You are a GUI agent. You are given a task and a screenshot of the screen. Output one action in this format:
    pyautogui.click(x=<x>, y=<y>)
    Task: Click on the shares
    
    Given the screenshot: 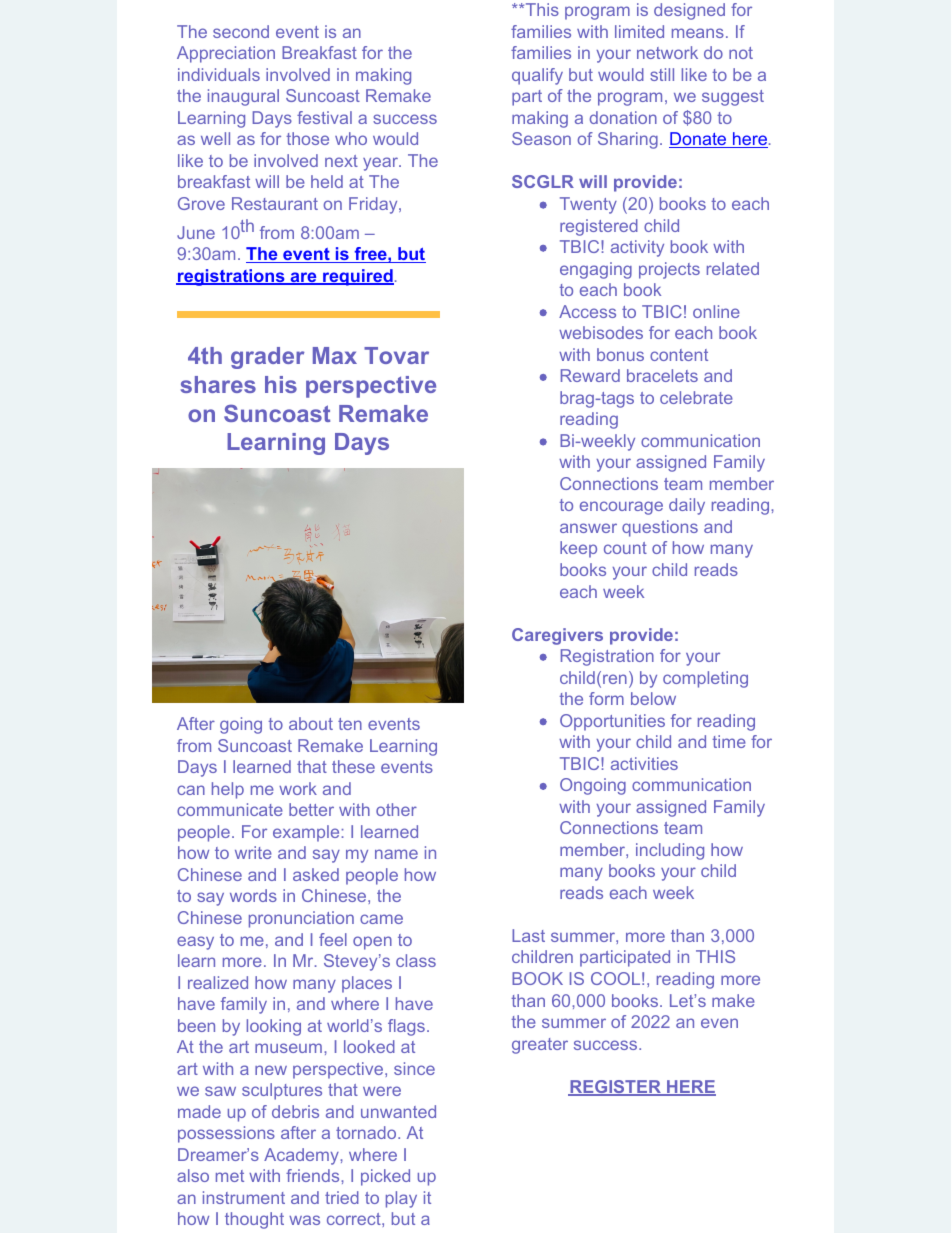 What is the action you would take?
    pyautogui.click(x=218, y=384)
